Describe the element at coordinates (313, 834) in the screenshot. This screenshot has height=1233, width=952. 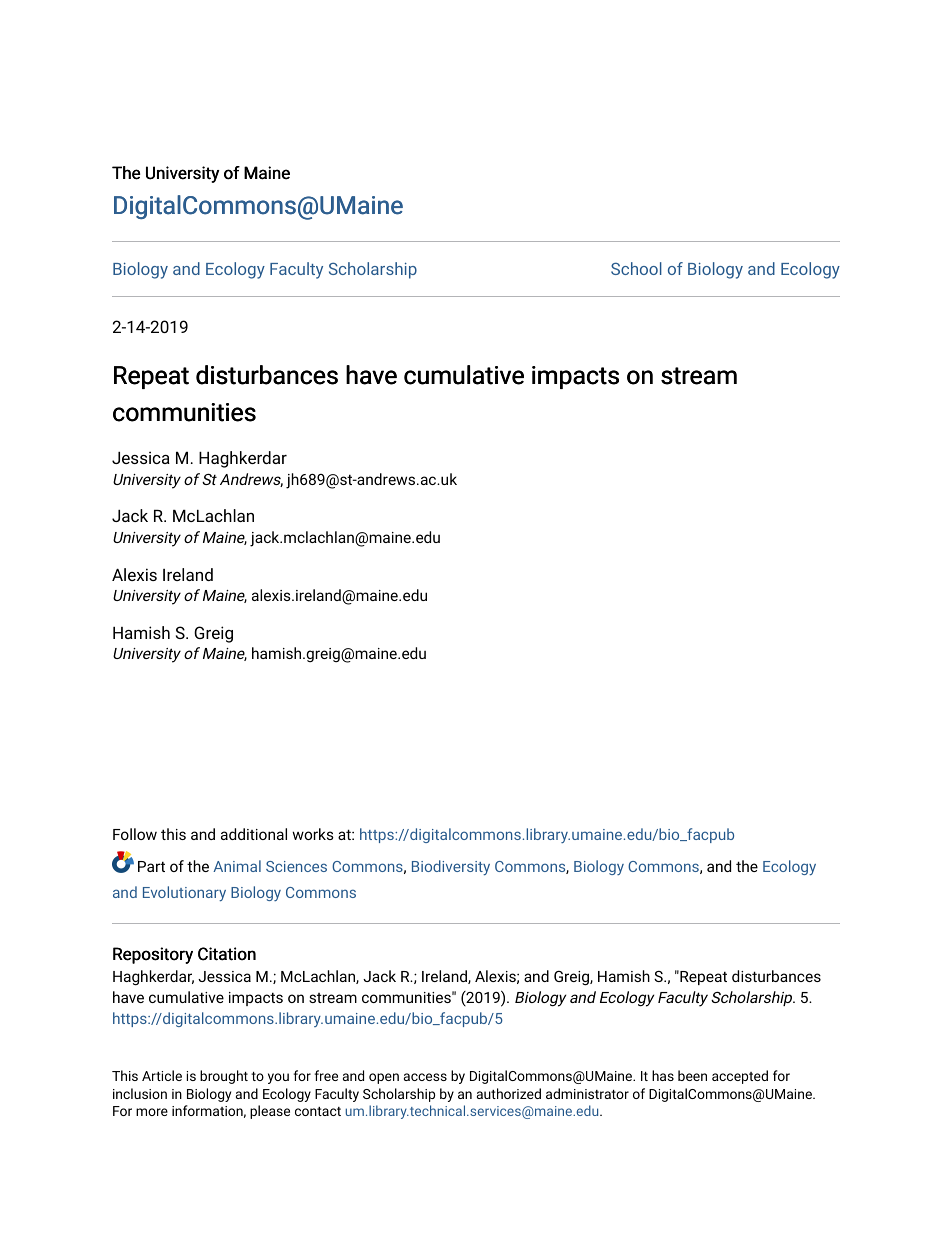
I see `works` at that location.
